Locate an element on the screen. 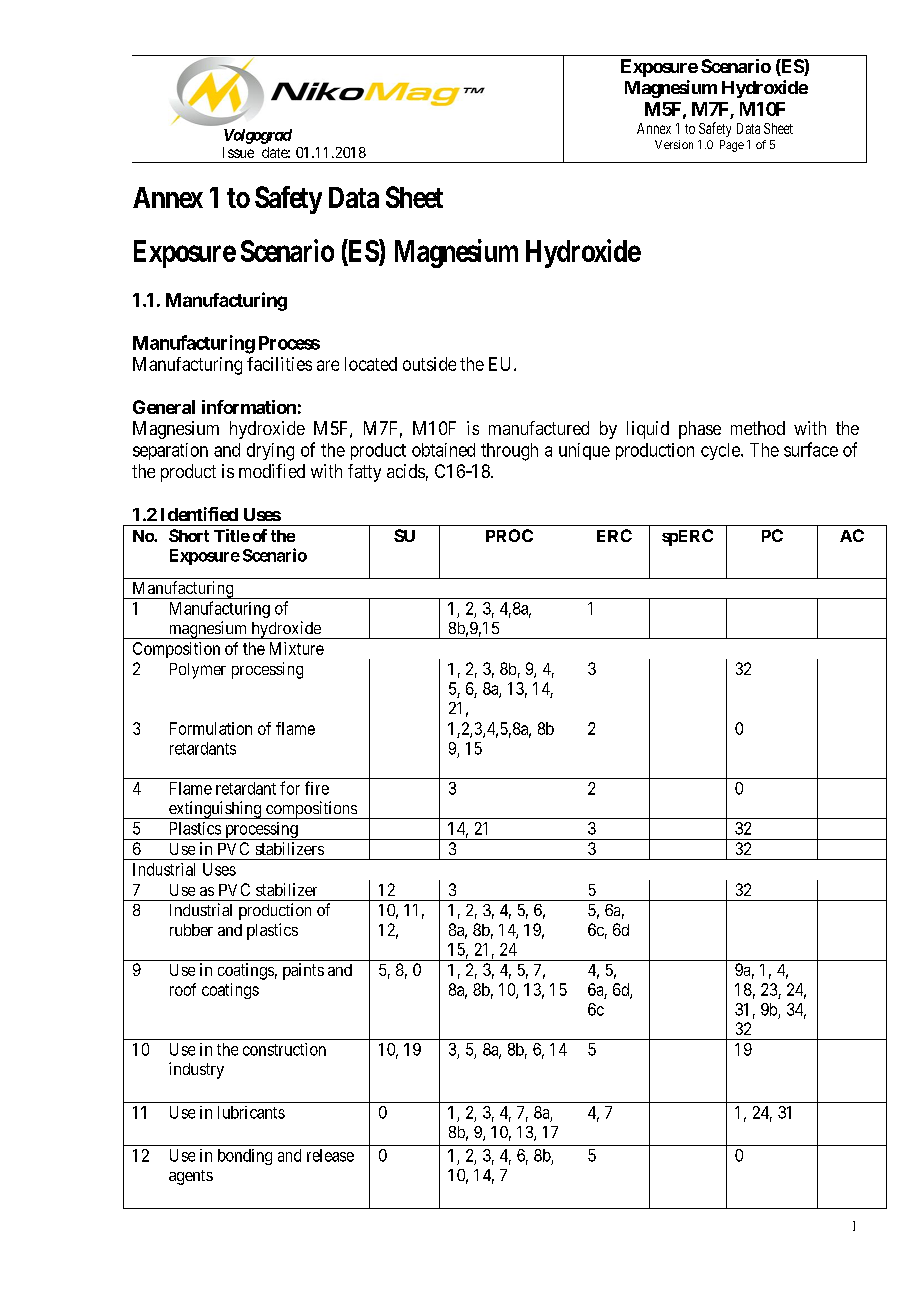 This screenshot has height=1308, width=924. Volgograd is located at coordinates (258, 136).
